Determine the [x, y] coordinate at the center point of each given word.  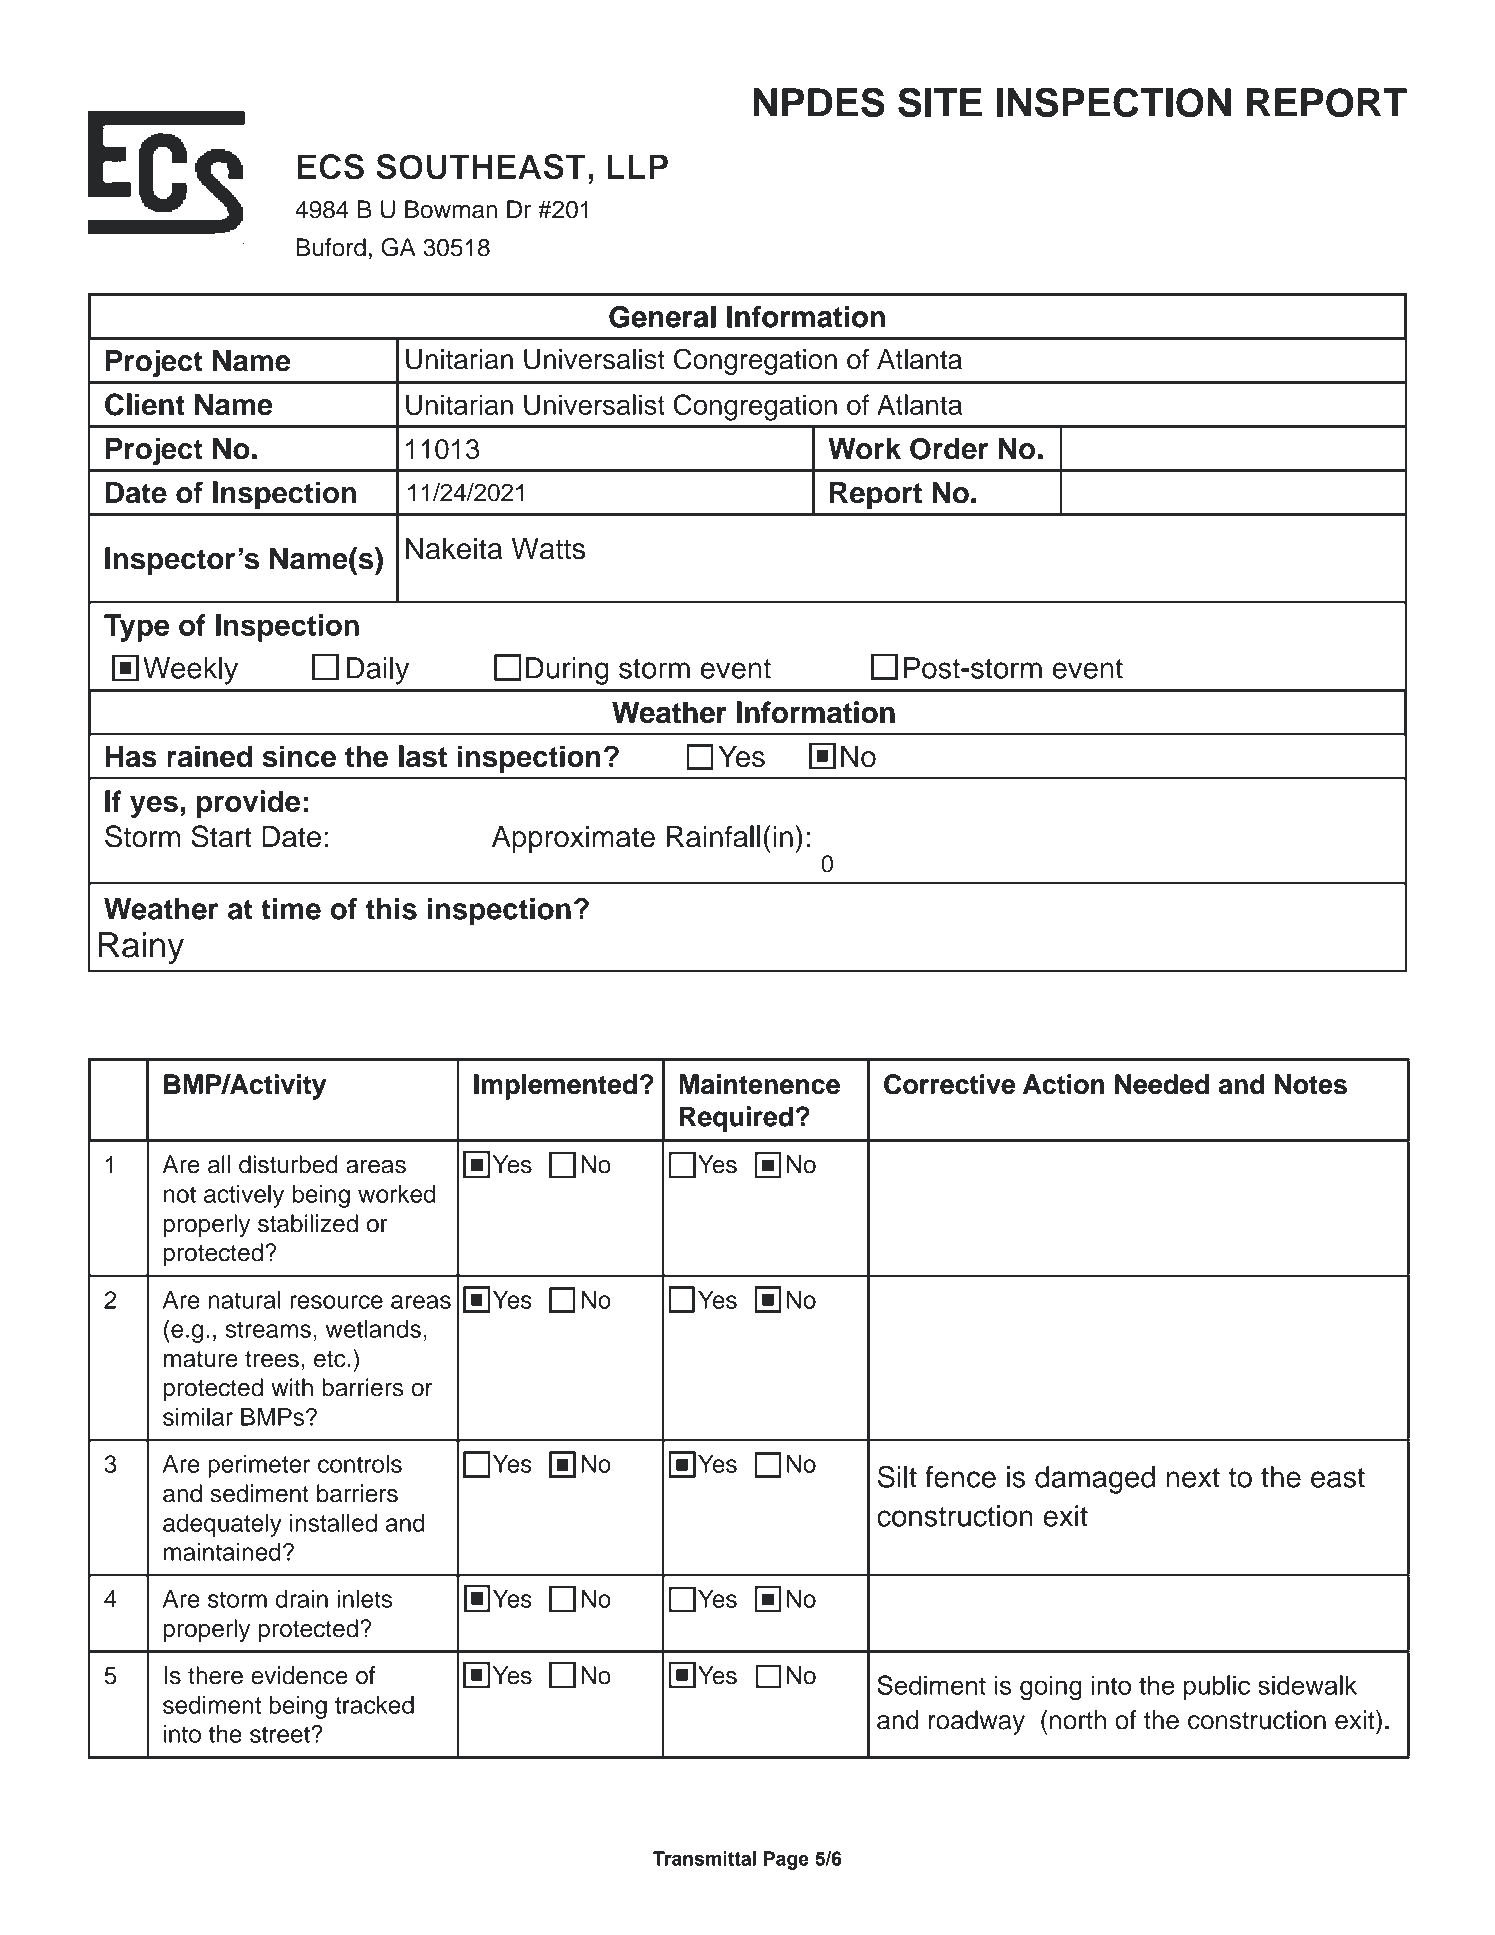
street [281, 1734]
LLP [637, 166]
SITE [940, 102]
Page [786, 1860]
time [291, 909]
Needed [1162, 1084]
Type [136, 628]
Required [736, 1119]
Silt [897, 1476]
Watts [548, 549]
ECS [331, 167]
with [292, 1387]
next [1193, 1478]
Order [949, 449]
